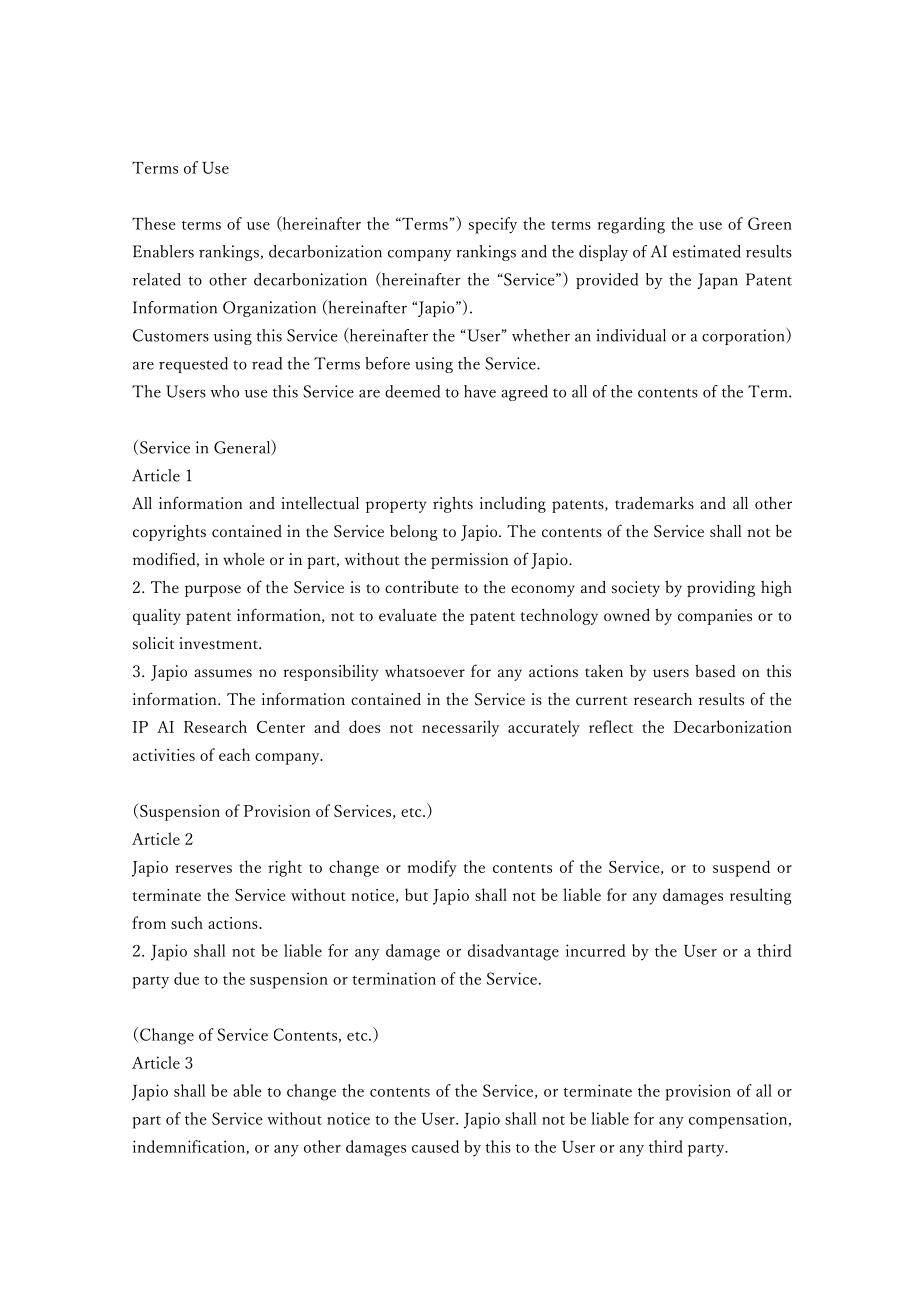 Image resolution: width=924 pixels, height=1308 pixels. Describe the element at coordinates (223, 673) in the screenshot. I see `assumes` at that location.
